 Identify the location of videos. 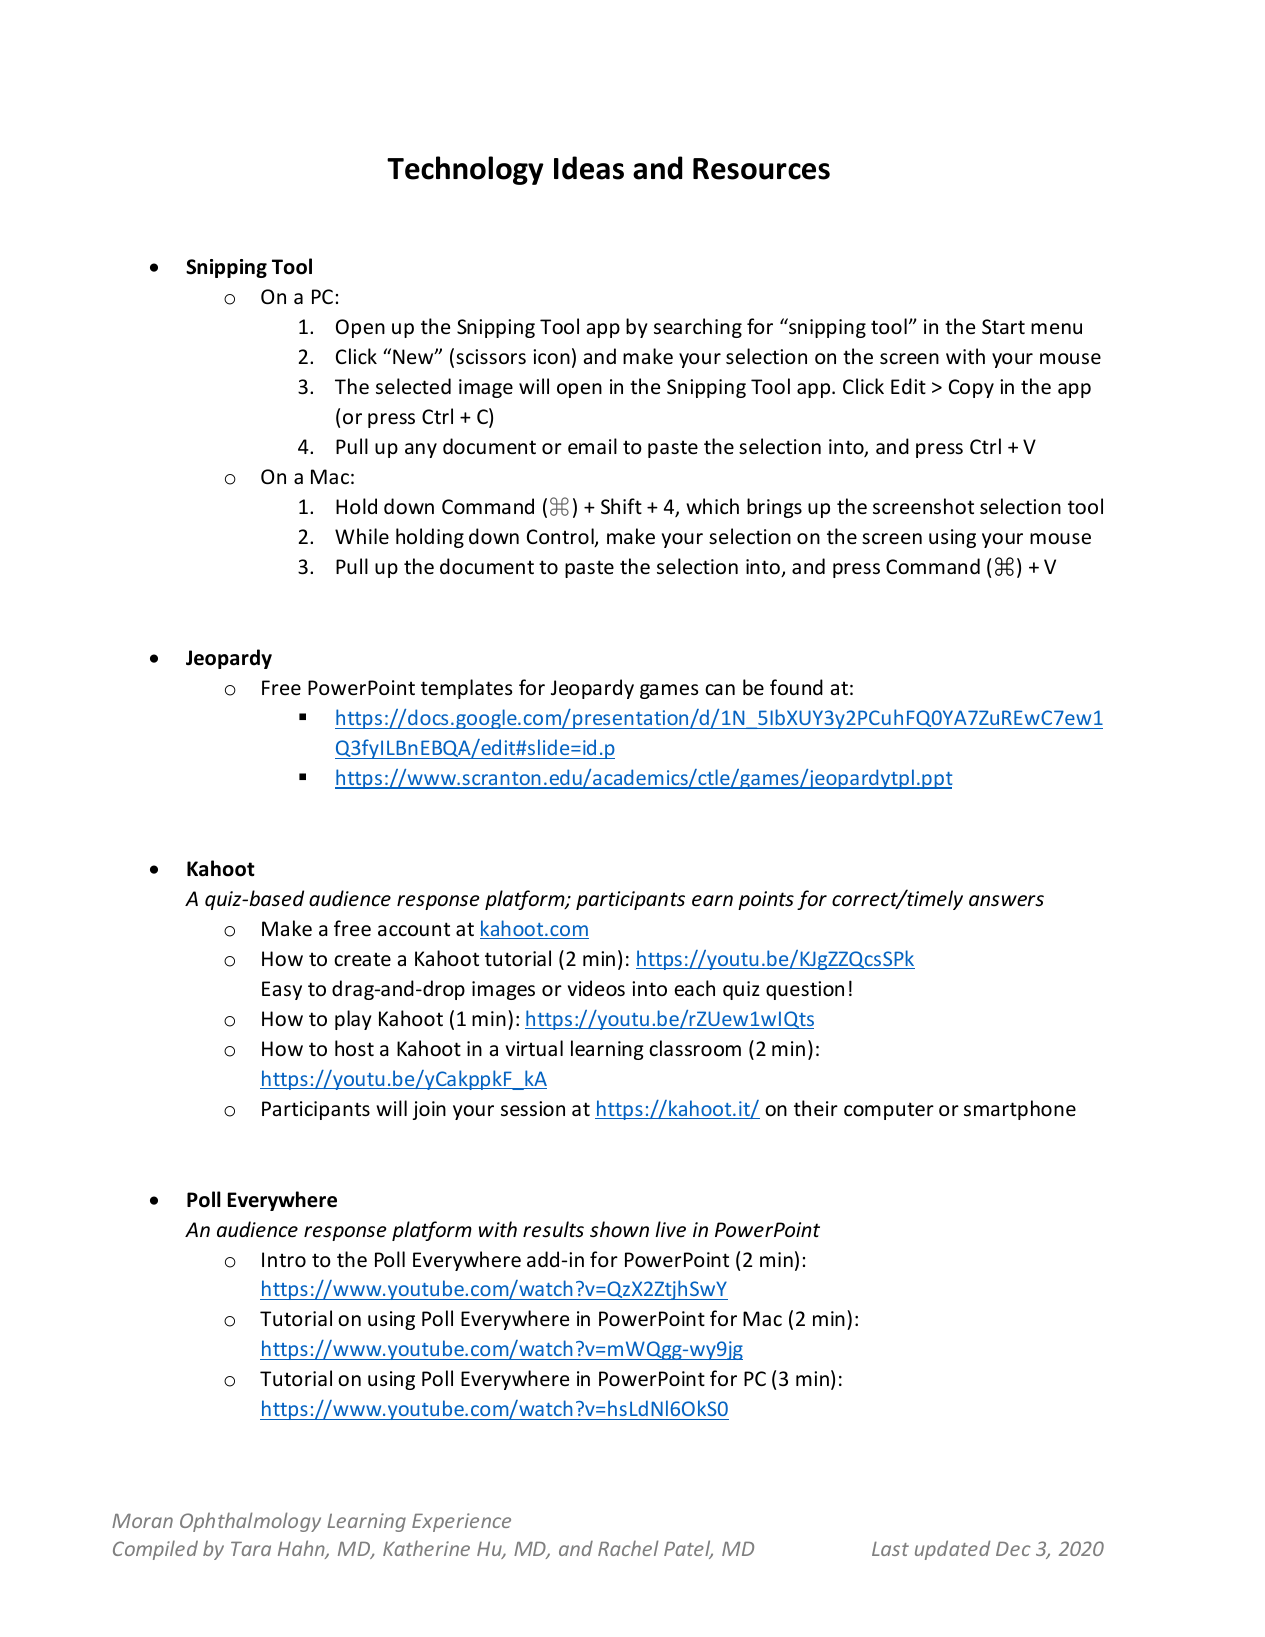
(596, 988).
